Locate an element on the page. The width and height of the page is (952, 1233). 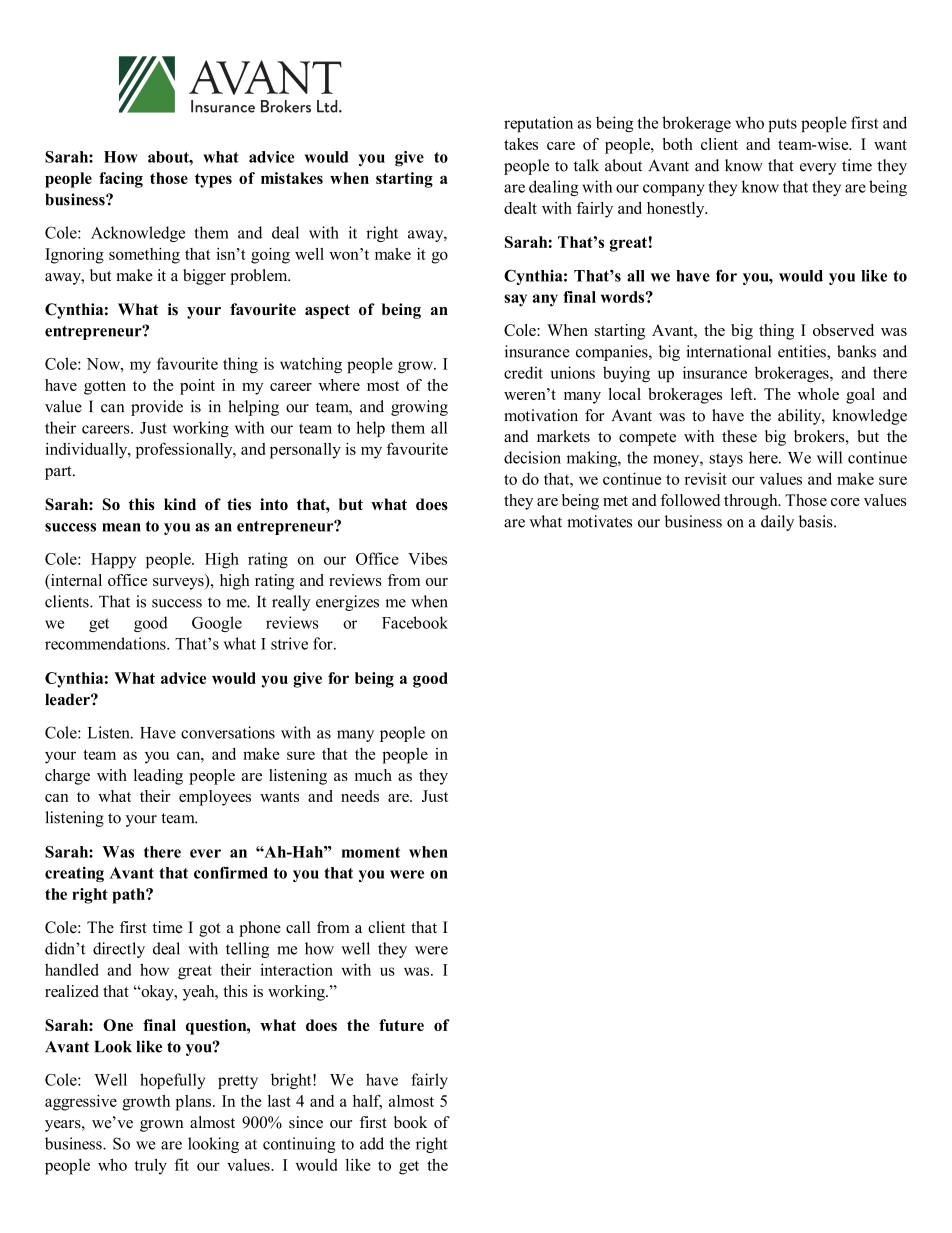
credit is located at coordinates (523, 372).
